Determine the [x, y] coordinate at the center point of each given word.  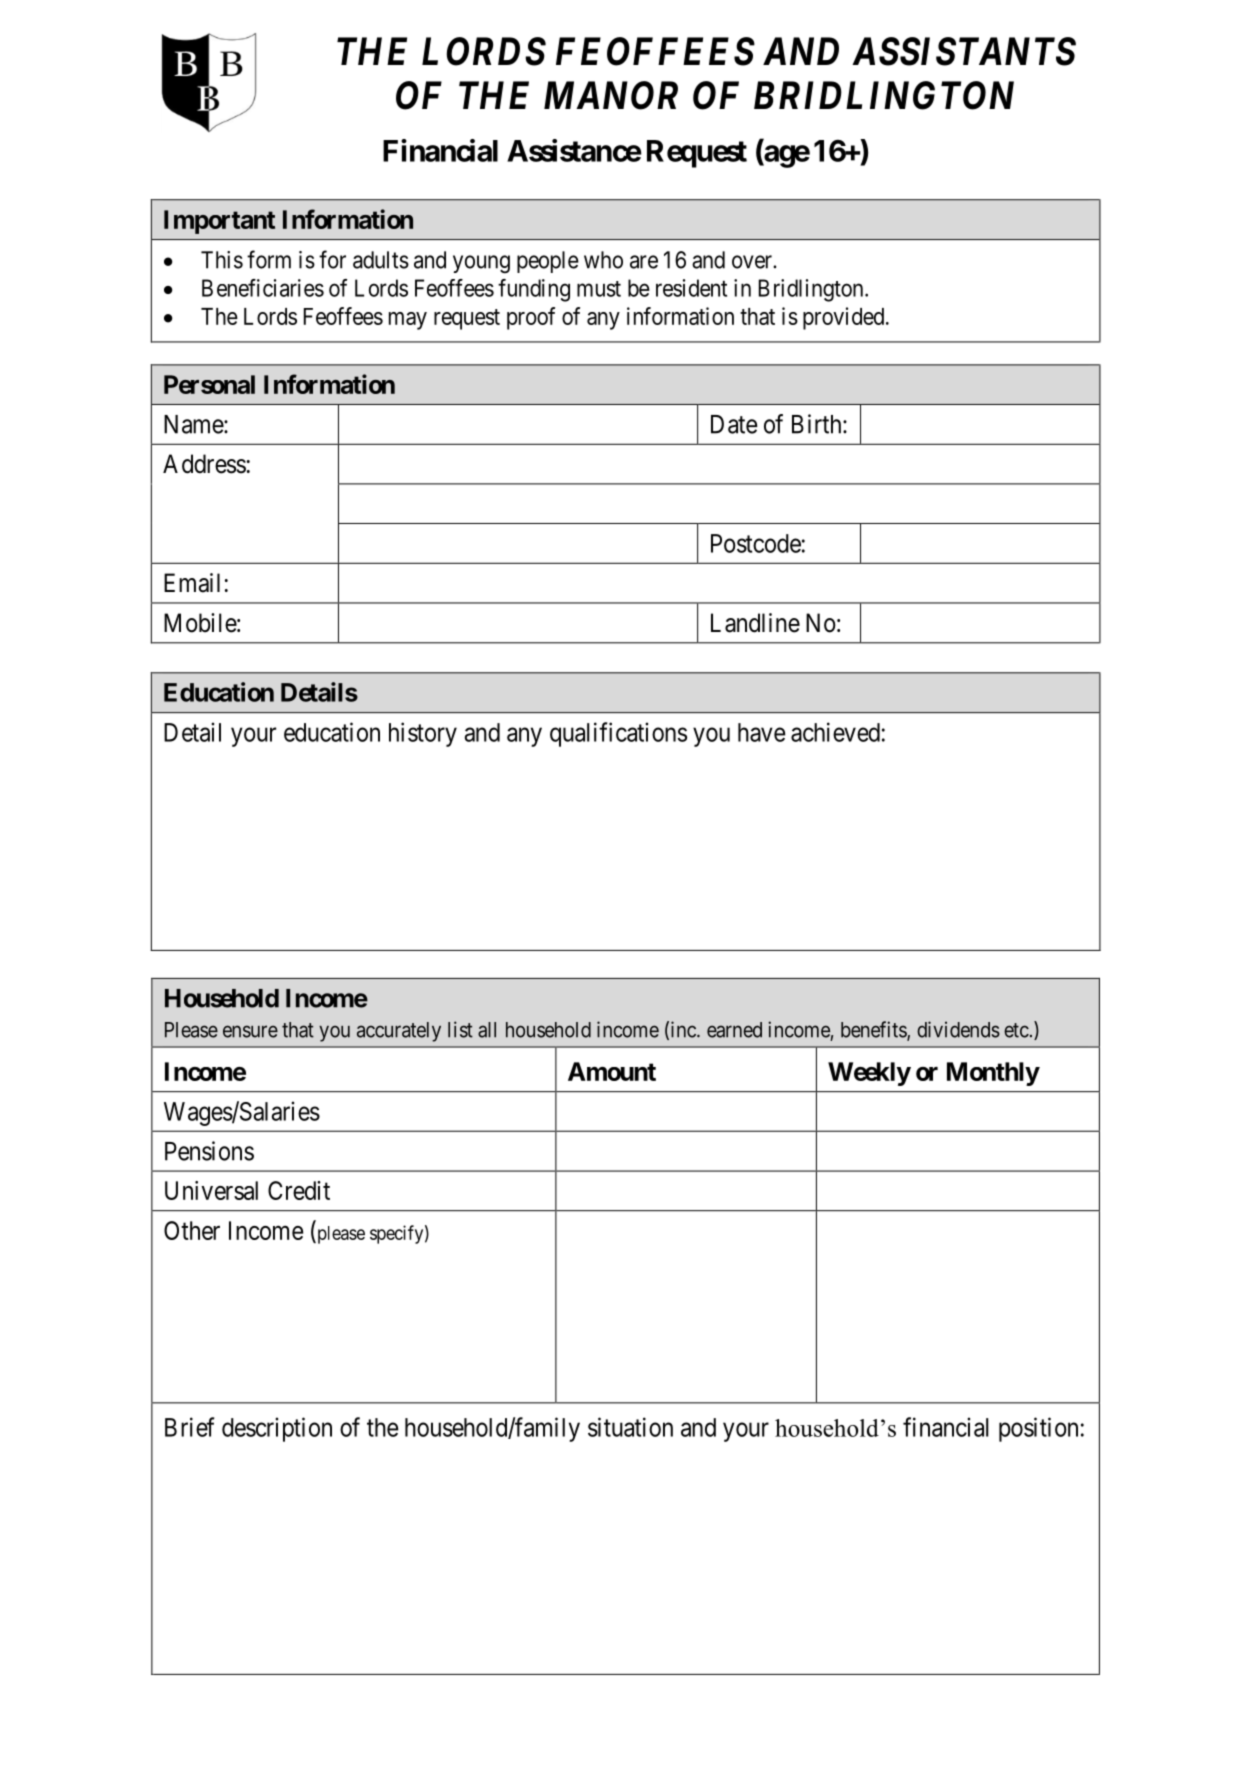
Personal [209, 384]
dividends [958, 1029]
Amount [612, 1071]
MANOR [611, 95]
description [277, 1429]
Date [734, 424]
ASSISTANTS [964, 51]
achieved [835, 732]
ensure [250, 1031]
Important [219, 222]
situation [630, 1427]
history [423, 734]
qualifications [618, 734]
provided [843, 318]
